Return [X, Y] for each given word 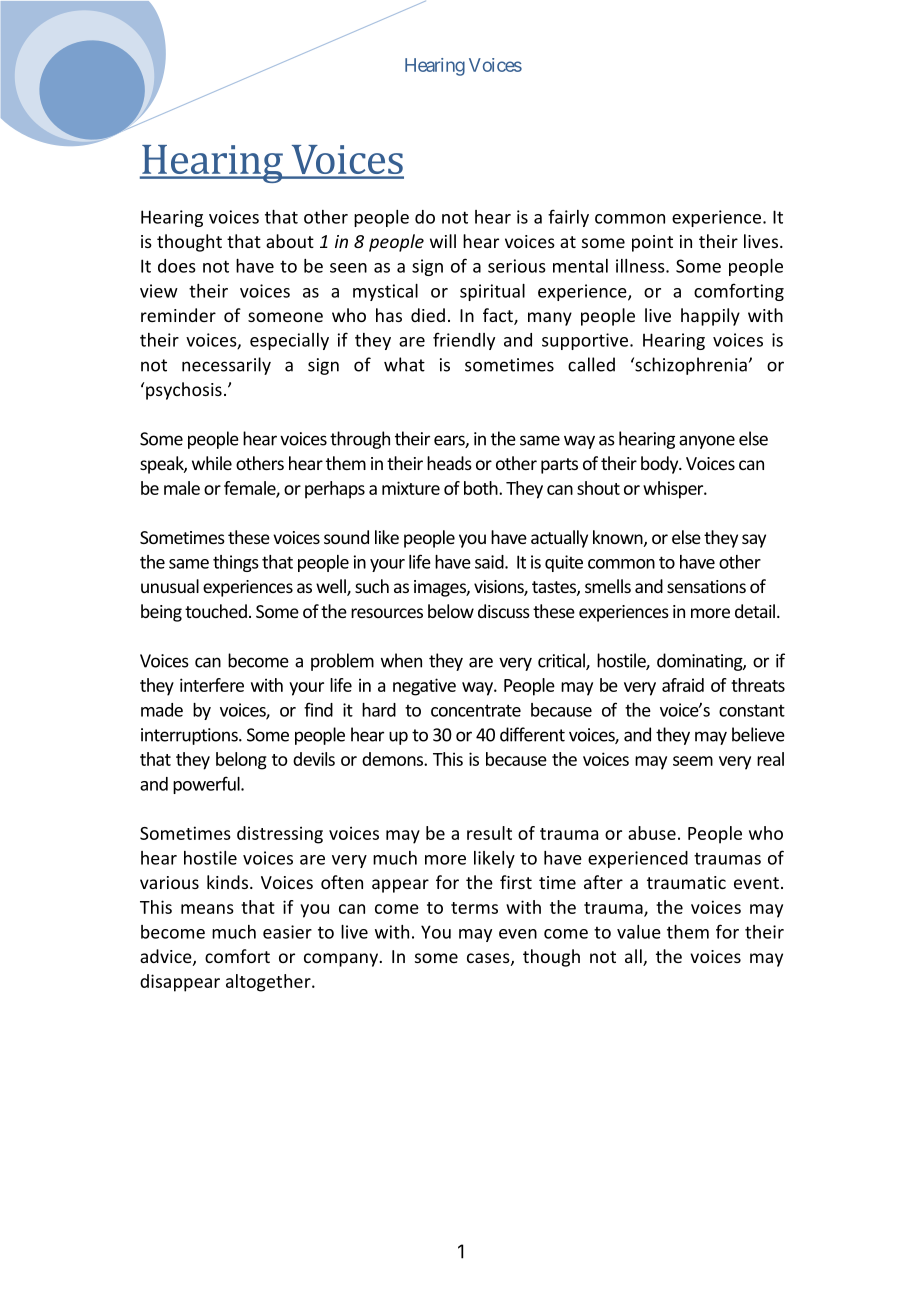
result [489, 833]
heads [449, 463]
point [652, 243]
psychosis [184, 391]
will [443, 241]
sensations [706, 586]
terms [474, 908]
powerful [207, 785]
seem [693, 761]
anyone [707, 442]
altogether [269, 983]
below [451, 611]
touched [216, 611]
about [290, 241]
